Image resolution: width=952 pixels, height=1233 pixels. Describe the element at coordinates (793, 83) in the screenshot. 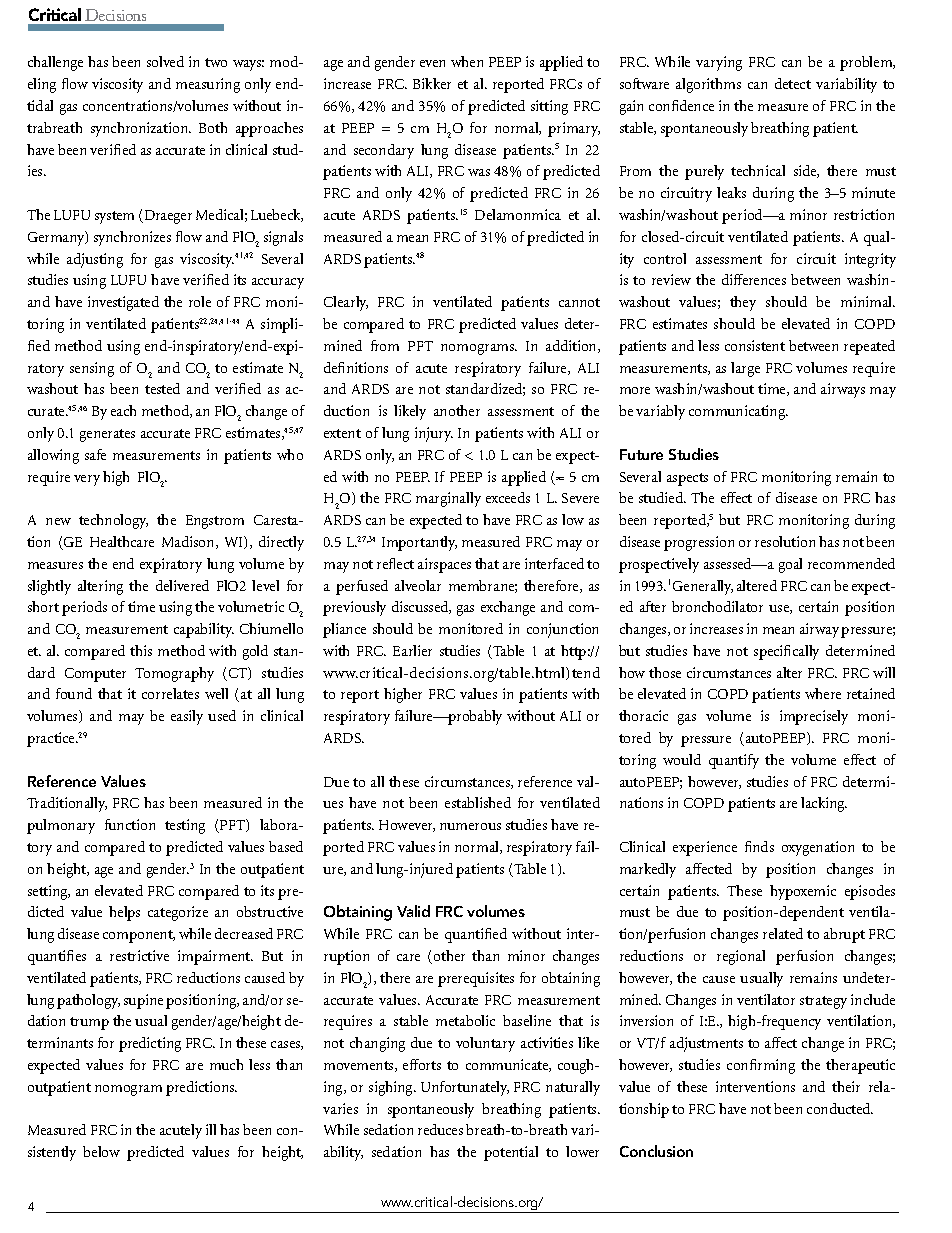

I see `detect` at that location.
